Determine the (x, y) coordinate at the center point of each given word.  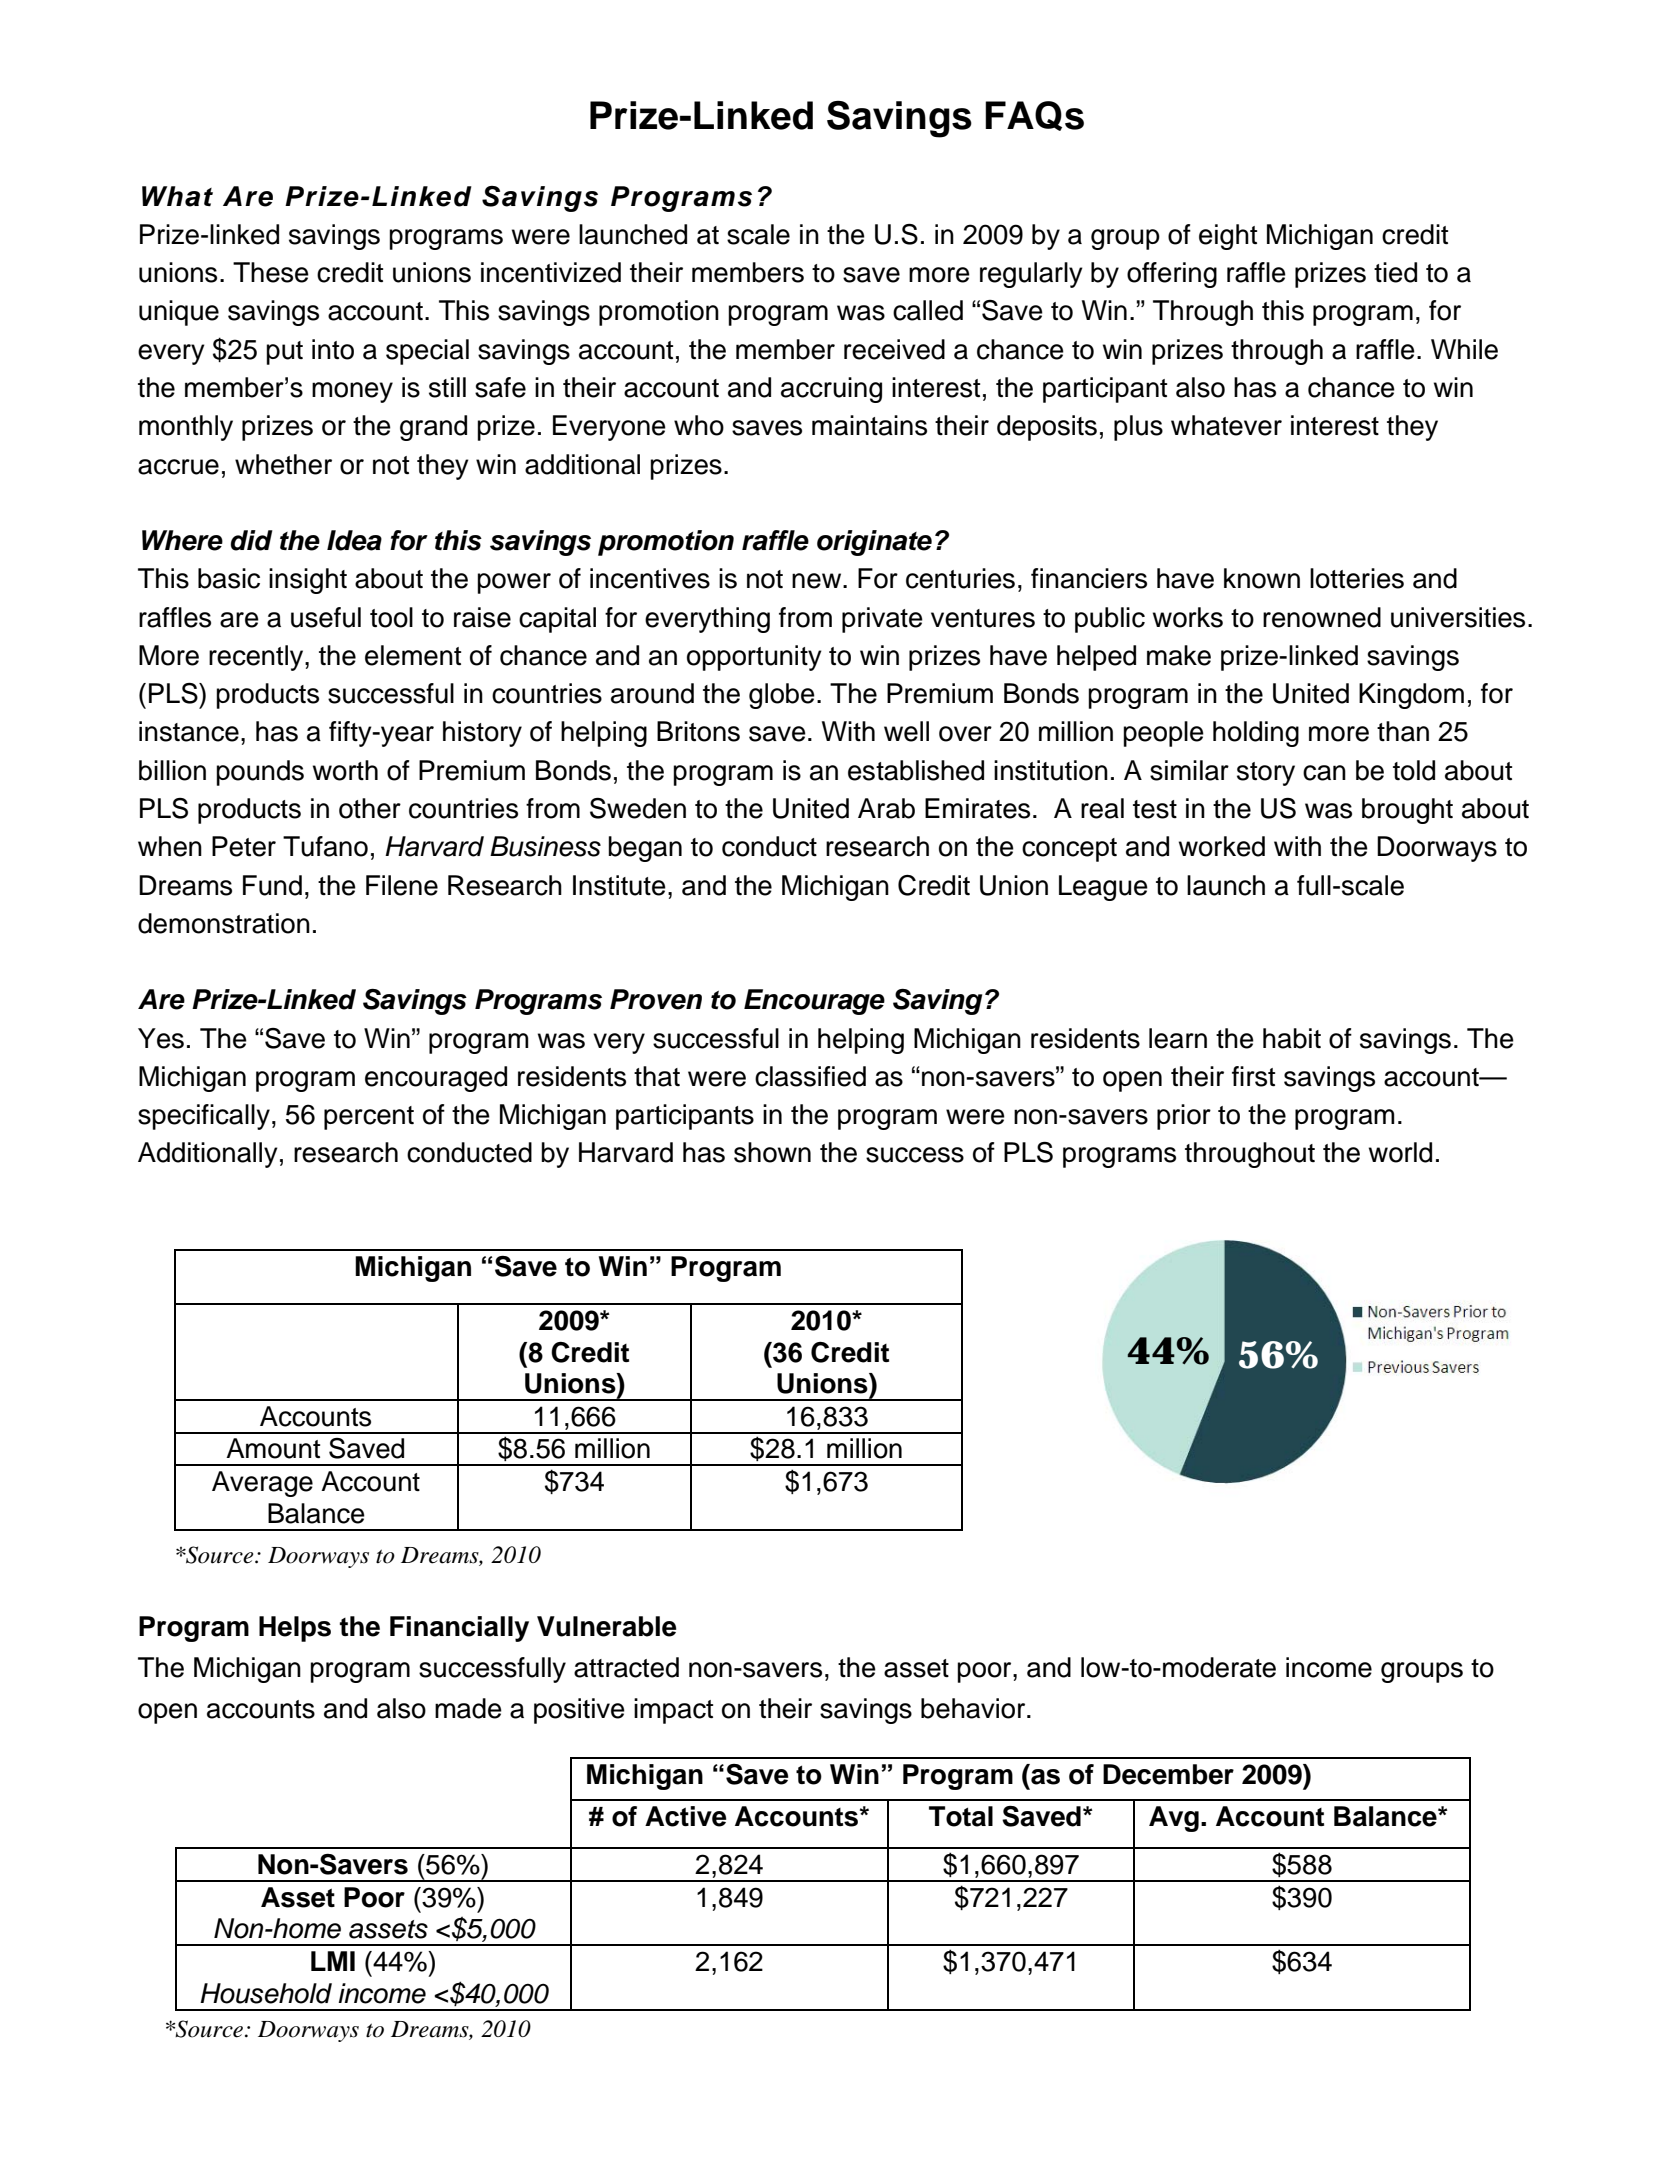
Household (266, 1993)
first (1253, 1076)
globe (782, 696)
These (271, 272)
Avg (1174, 1819)
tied (1395, 272)
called (928, 310)
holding (1256, 734)
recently (257, 658)
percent (369, 1118)
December (1168, 1774)
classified (810, 1076)
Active (686, 1816)
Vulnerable (607, 1626)
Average (262, 1484)
